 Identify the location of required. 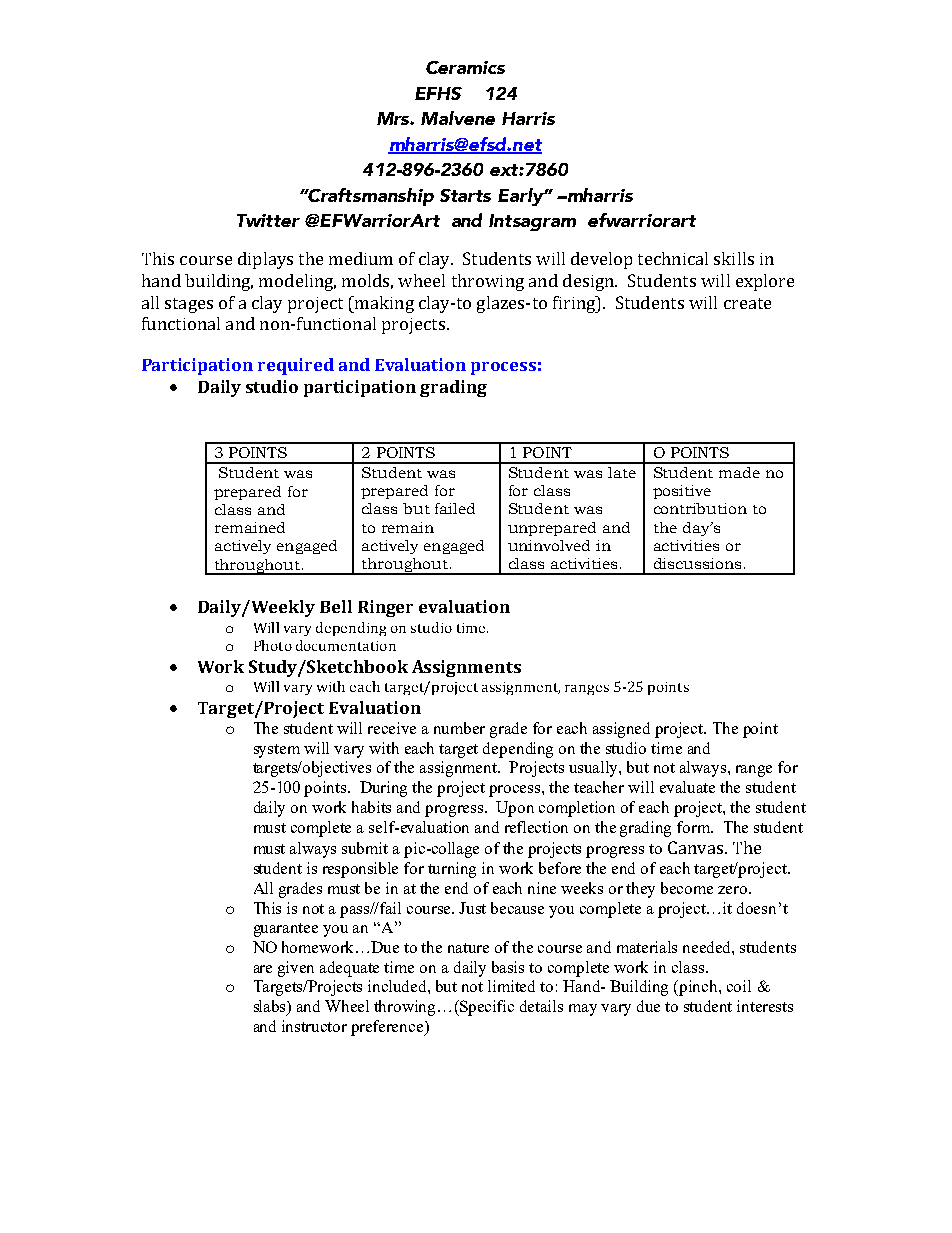
(296, 366).
